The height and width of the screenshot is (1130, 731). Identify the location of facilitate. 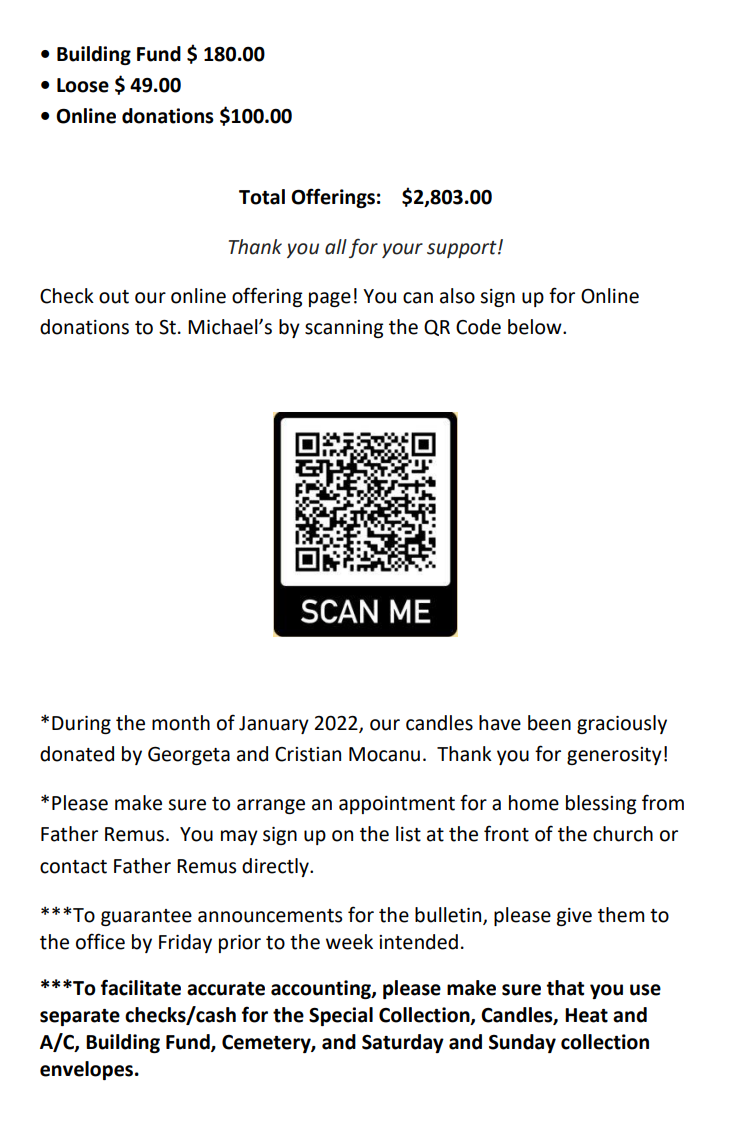
(141, 987).
